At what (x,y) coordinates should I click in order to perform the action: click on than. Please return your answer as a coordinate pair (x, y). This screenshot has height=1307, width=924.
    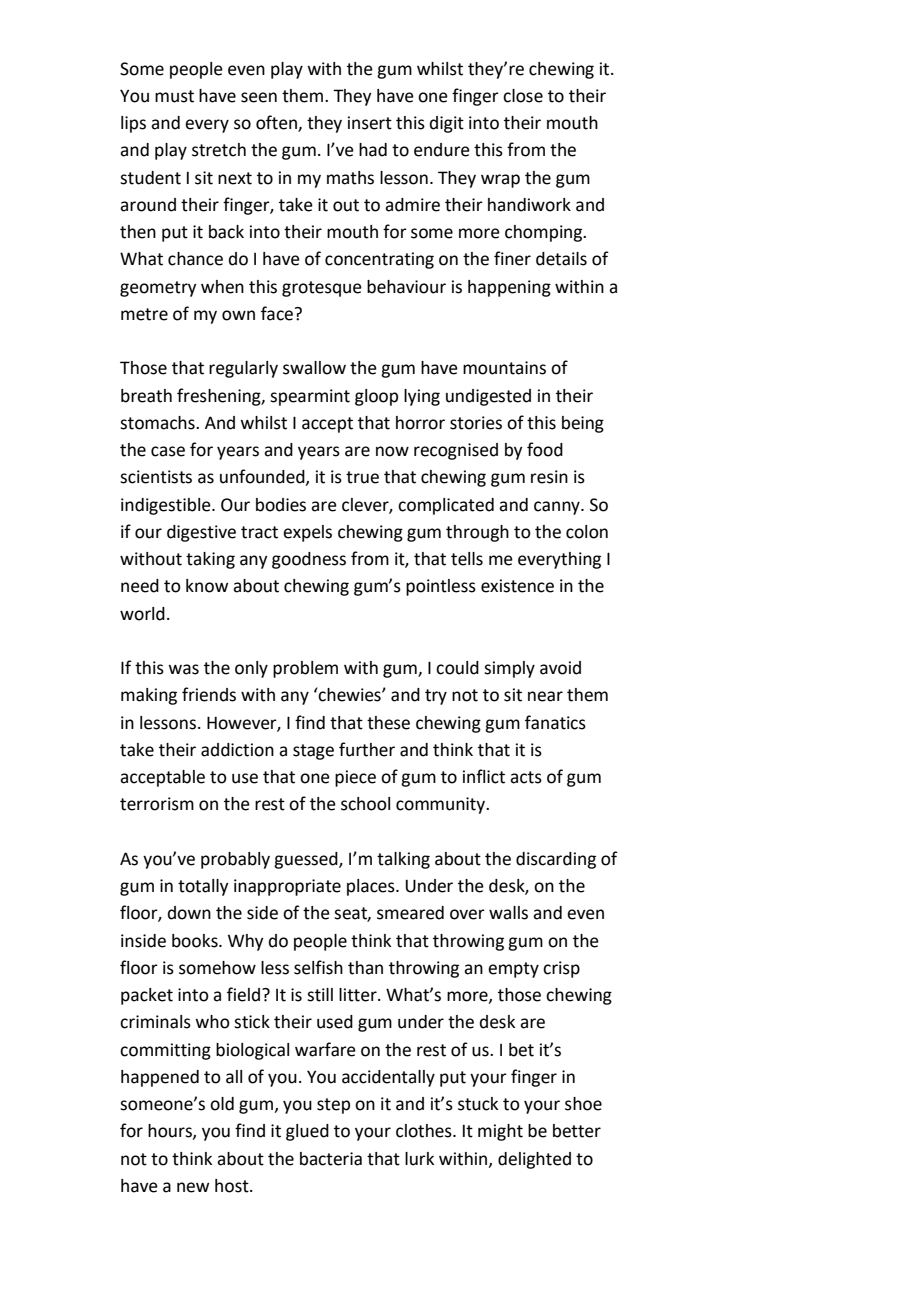
    Looking at the image, I should click on (365, 968).
